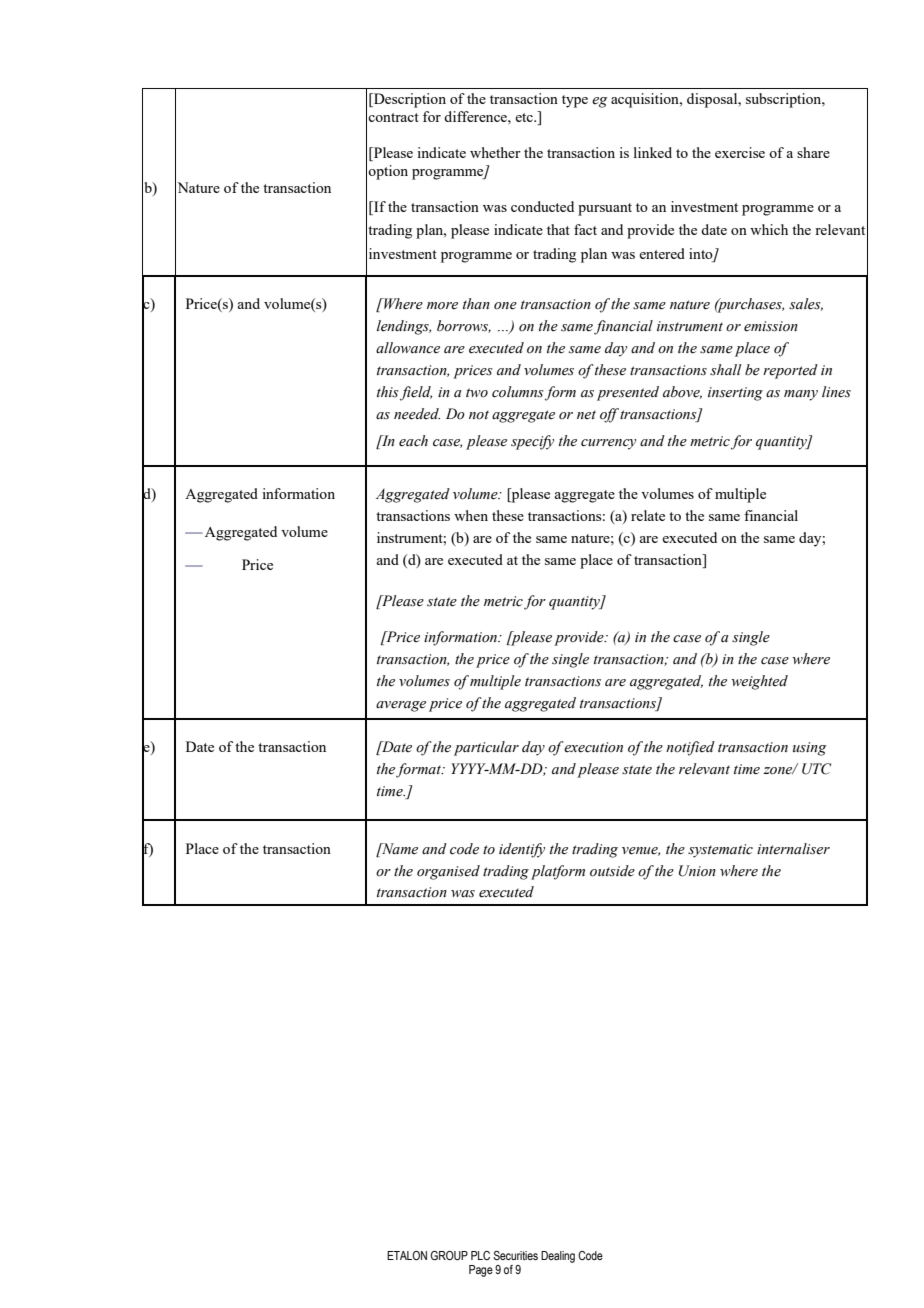 The image size is (924, 1308). Describe the element at coordinates (448, 872) in the screenshot. I see `organised` at that location.
